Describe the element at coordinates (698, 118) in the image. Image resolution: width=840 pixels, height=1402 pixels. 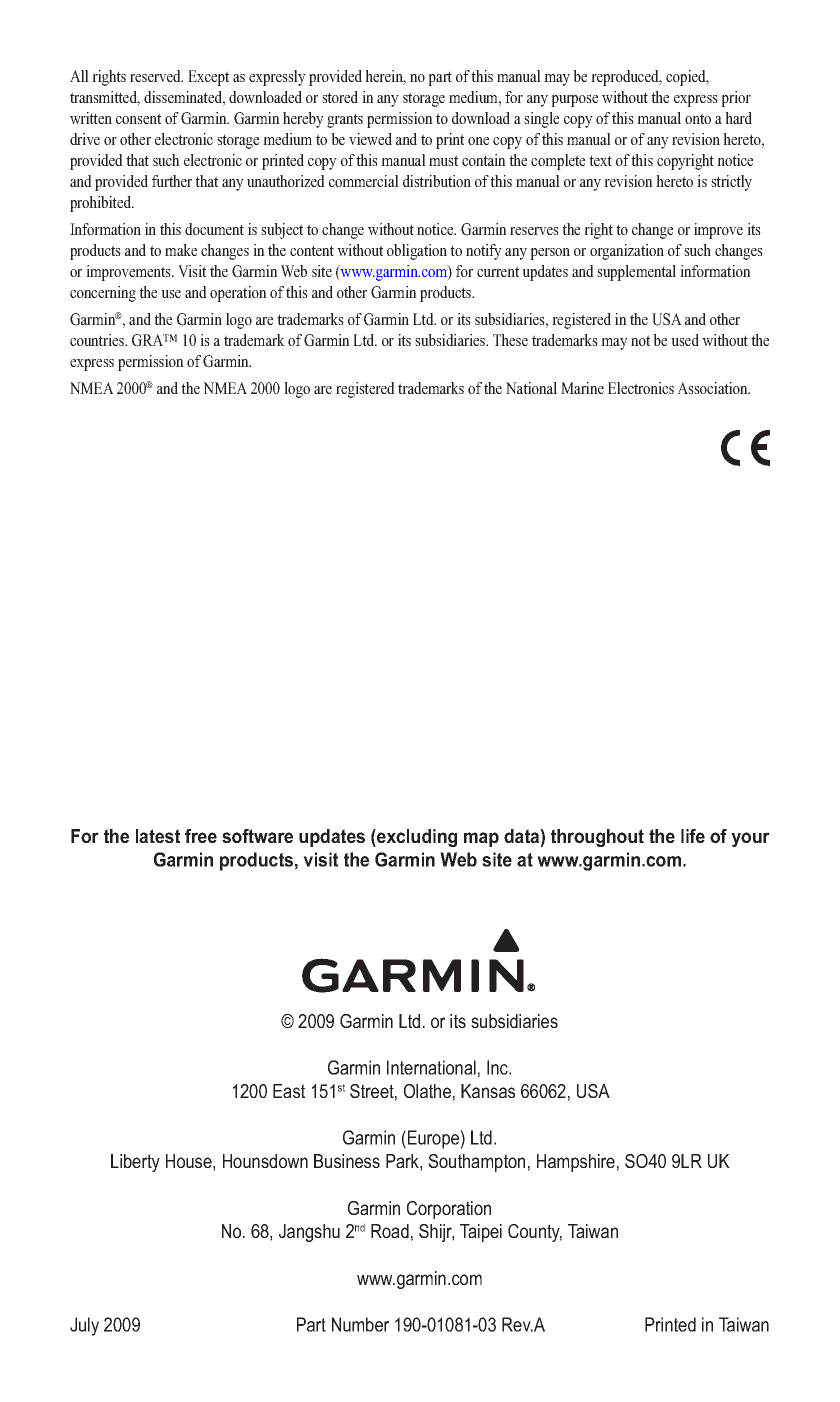
I see `onto` at that location.
